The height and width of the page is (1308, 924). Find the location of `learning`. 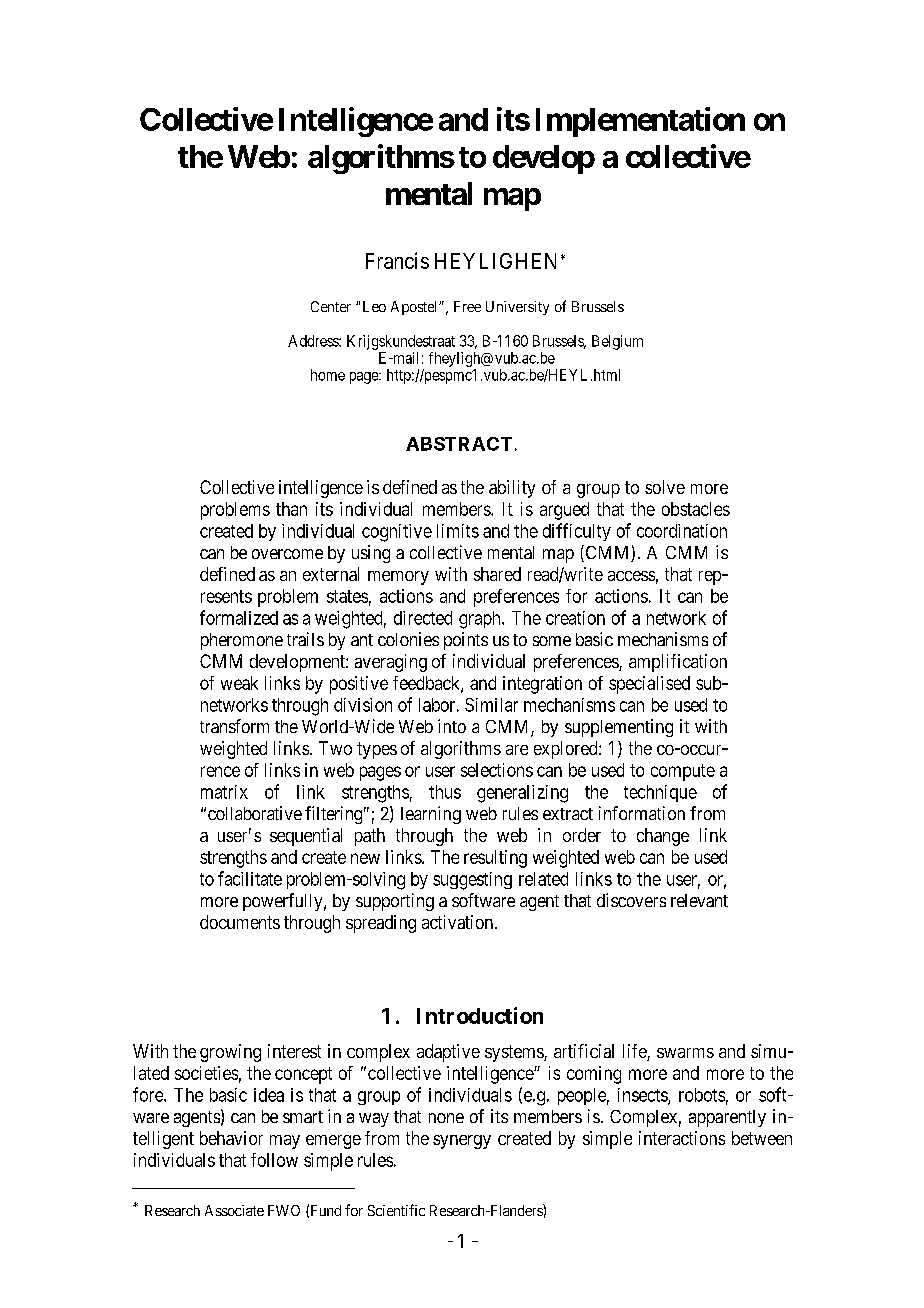

learning is located at coordinates (431, 815).
